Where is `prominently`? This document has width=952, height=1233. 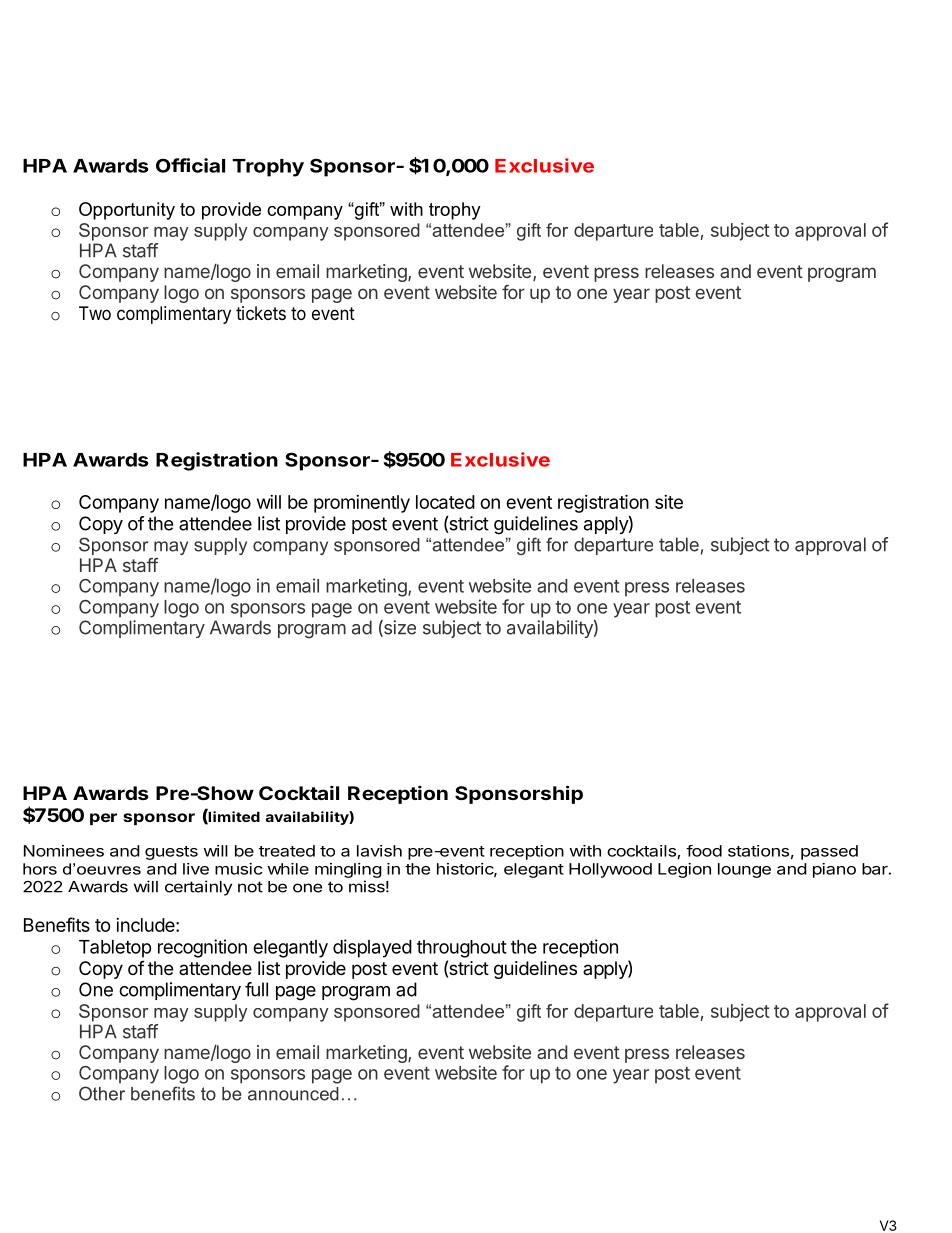
prominently is located at coordinates (362, 504).
